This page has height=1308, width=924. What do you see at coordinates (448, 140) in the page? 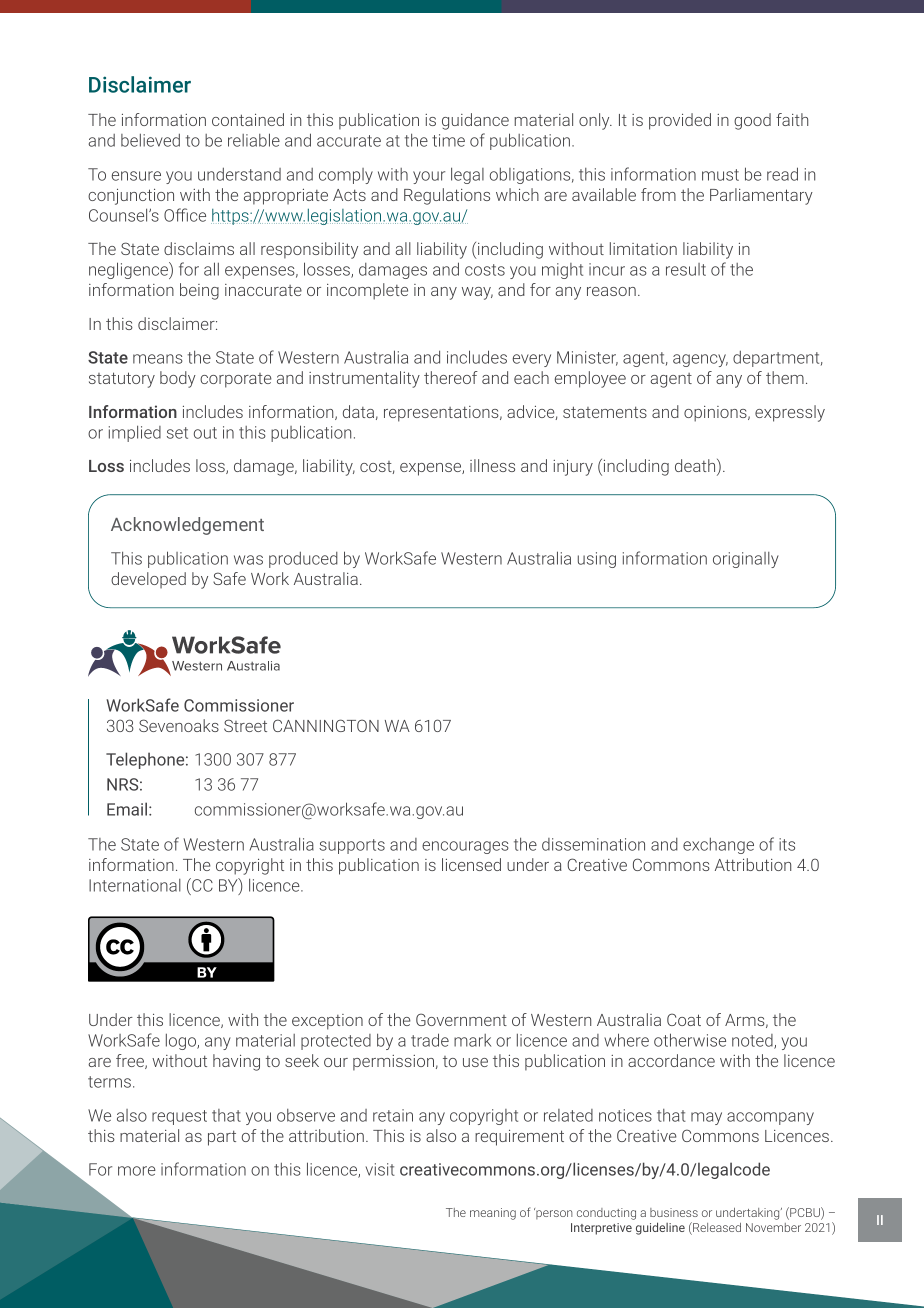
I see `time` at bounding box center [448, 140].
